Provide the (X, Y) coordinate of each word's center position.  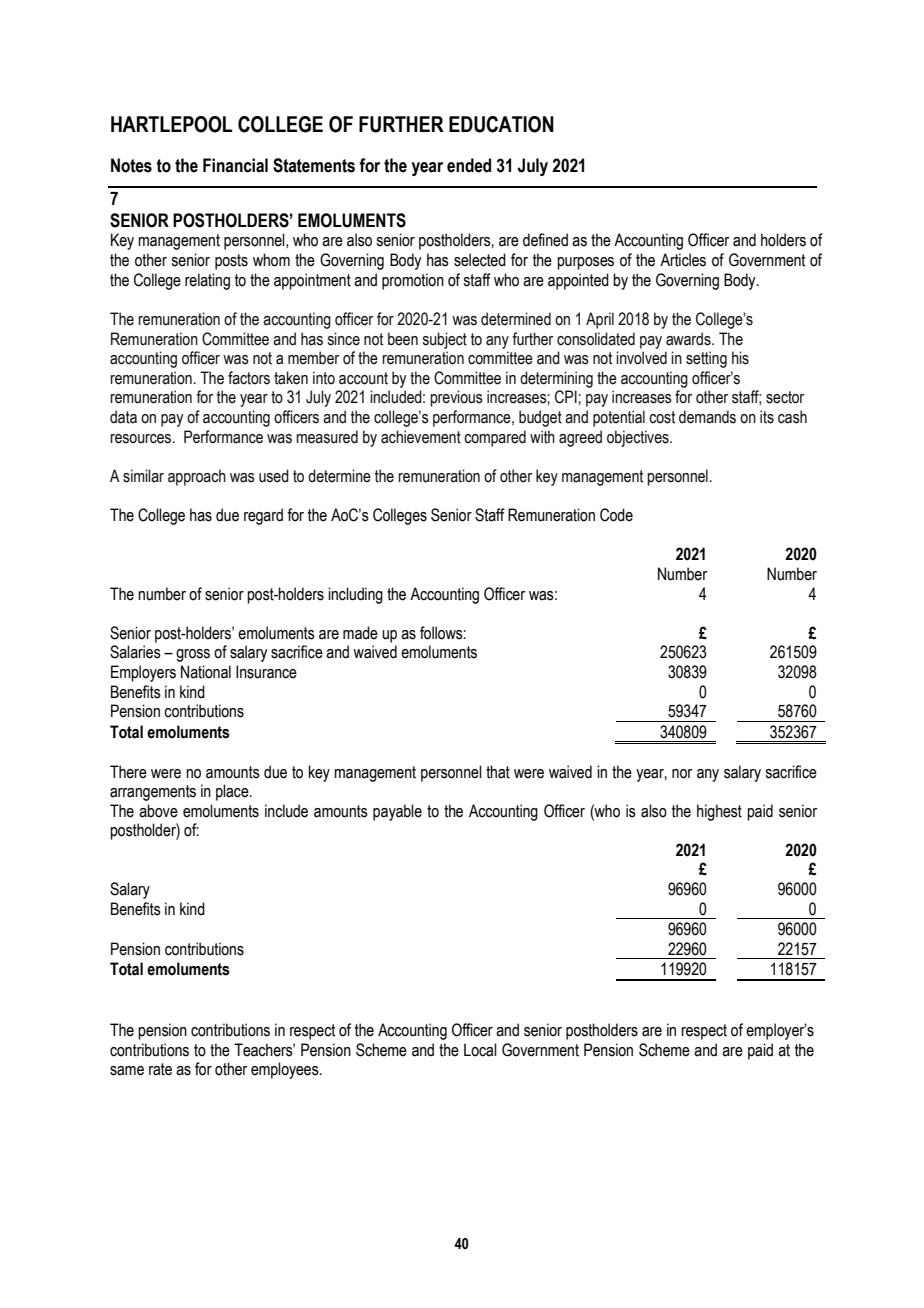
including (355, 595)
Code (616, 515)
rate (160, 1069)
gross (193, 655)
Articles (683, 260)
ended (469, 165)
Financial (235, 165)
